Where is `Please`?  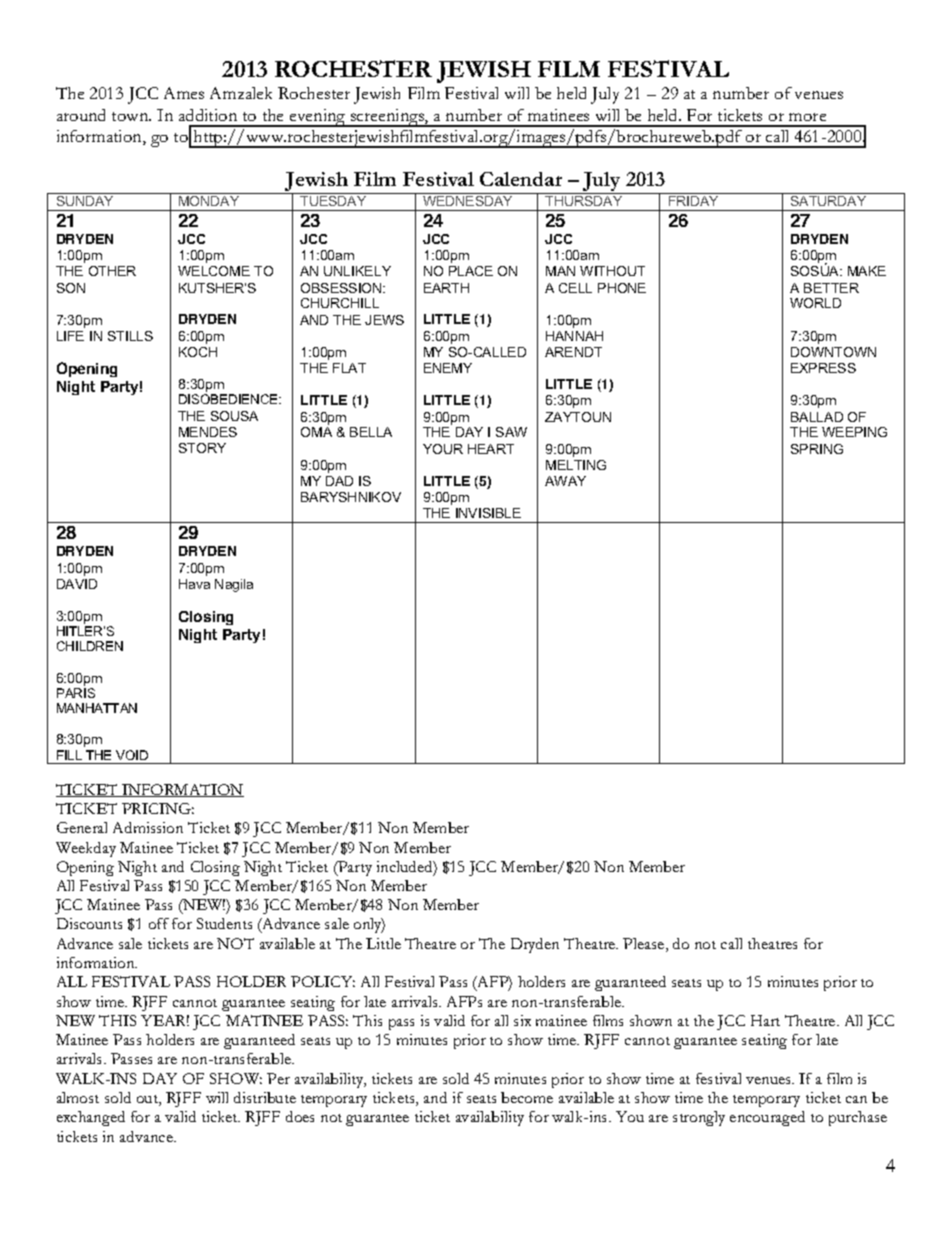 Please is located at coordinates (645, 945).
